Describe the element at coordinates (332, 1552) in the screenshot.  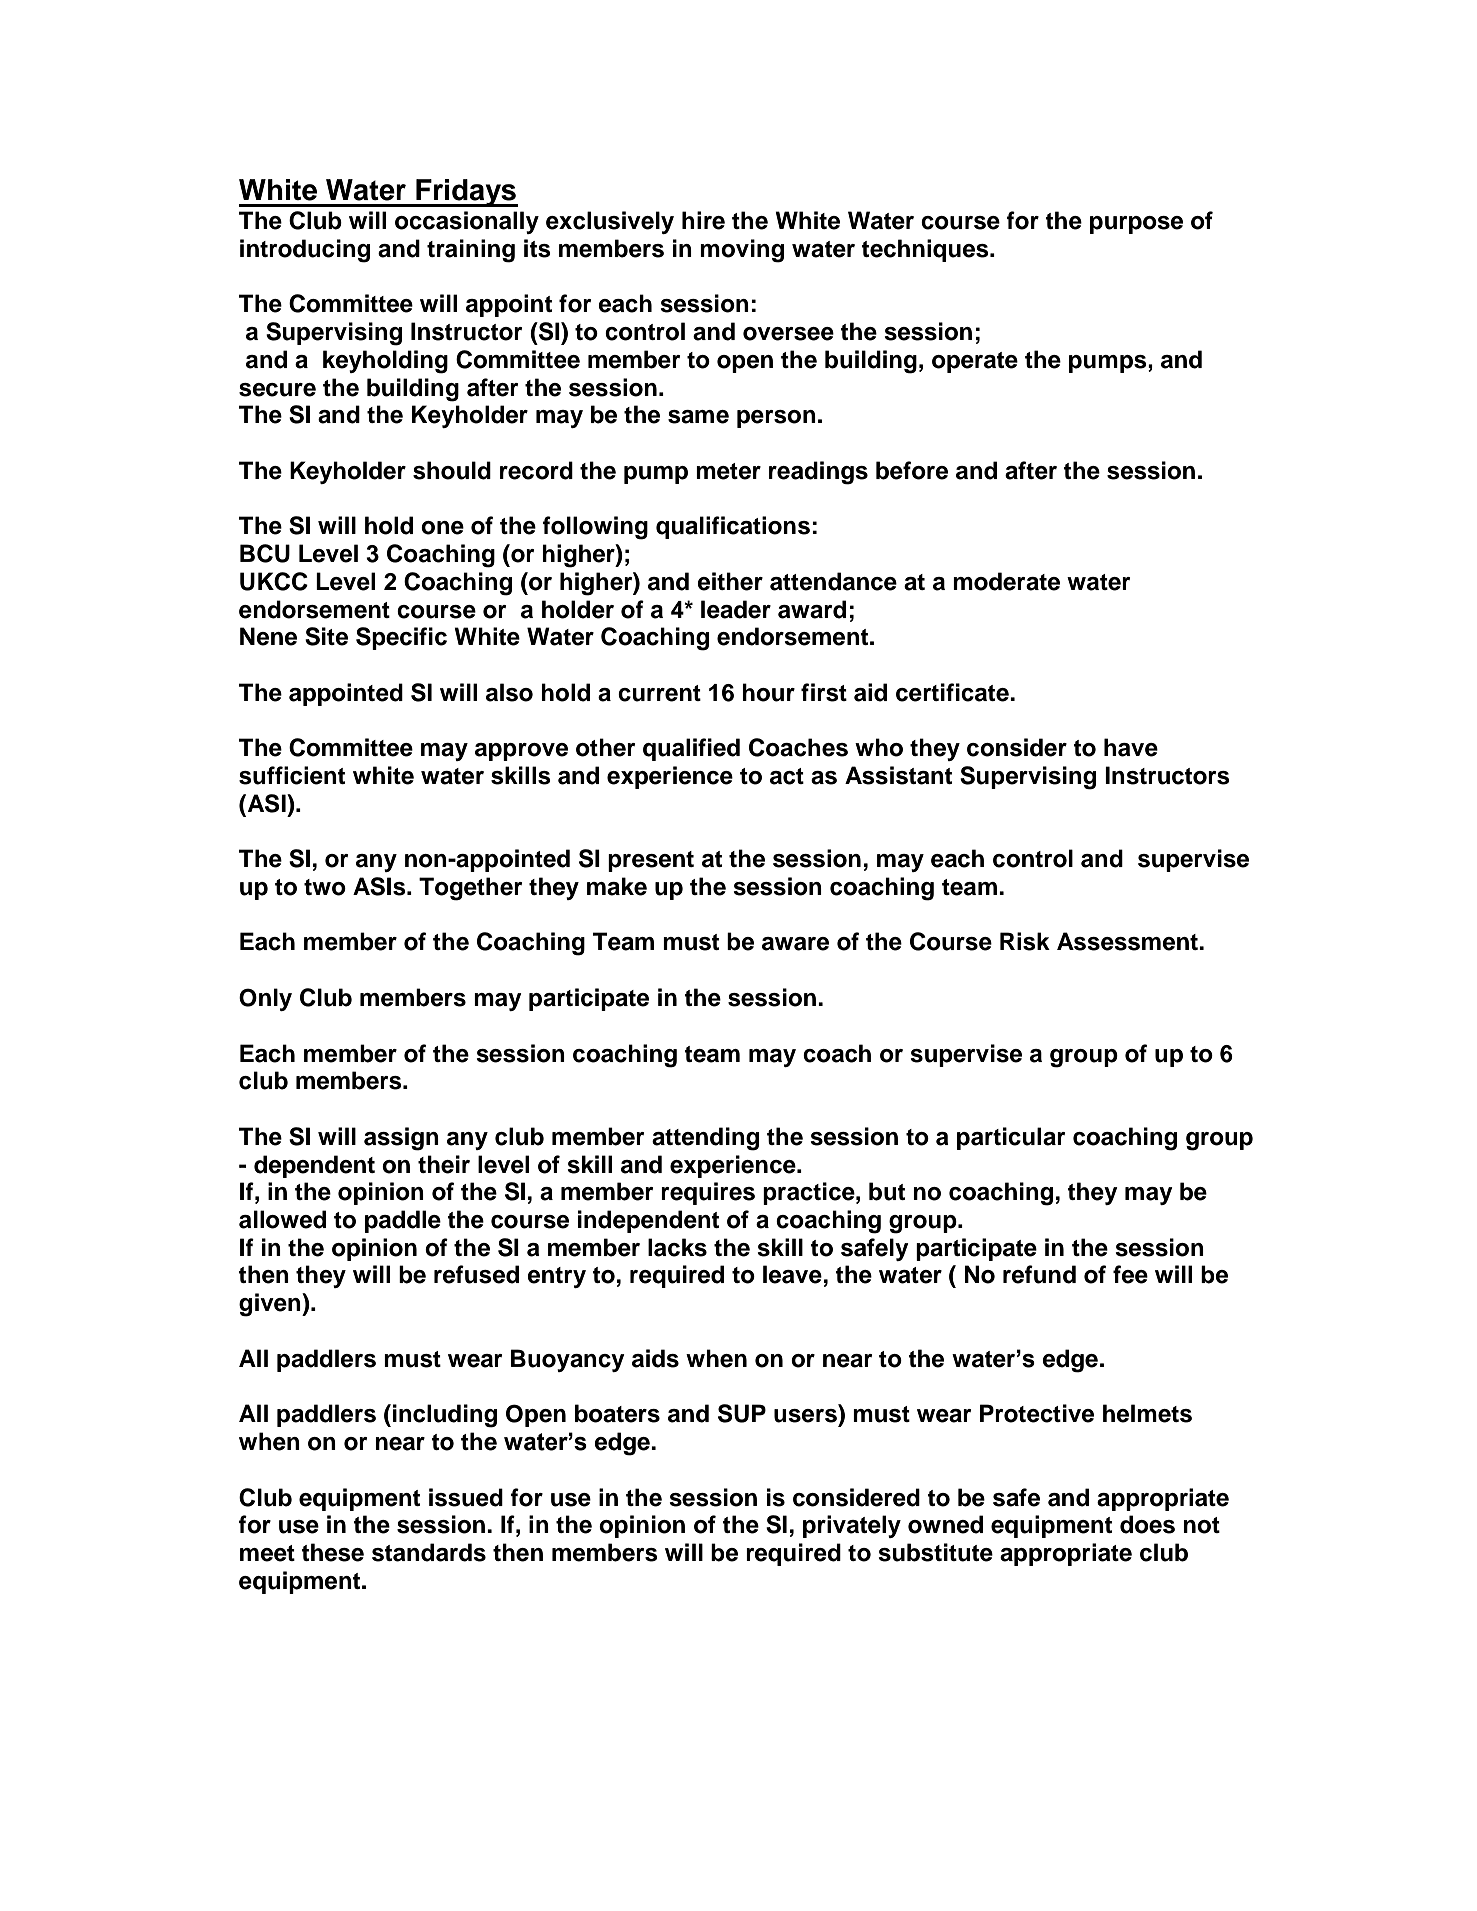
I see `these` at that location.
